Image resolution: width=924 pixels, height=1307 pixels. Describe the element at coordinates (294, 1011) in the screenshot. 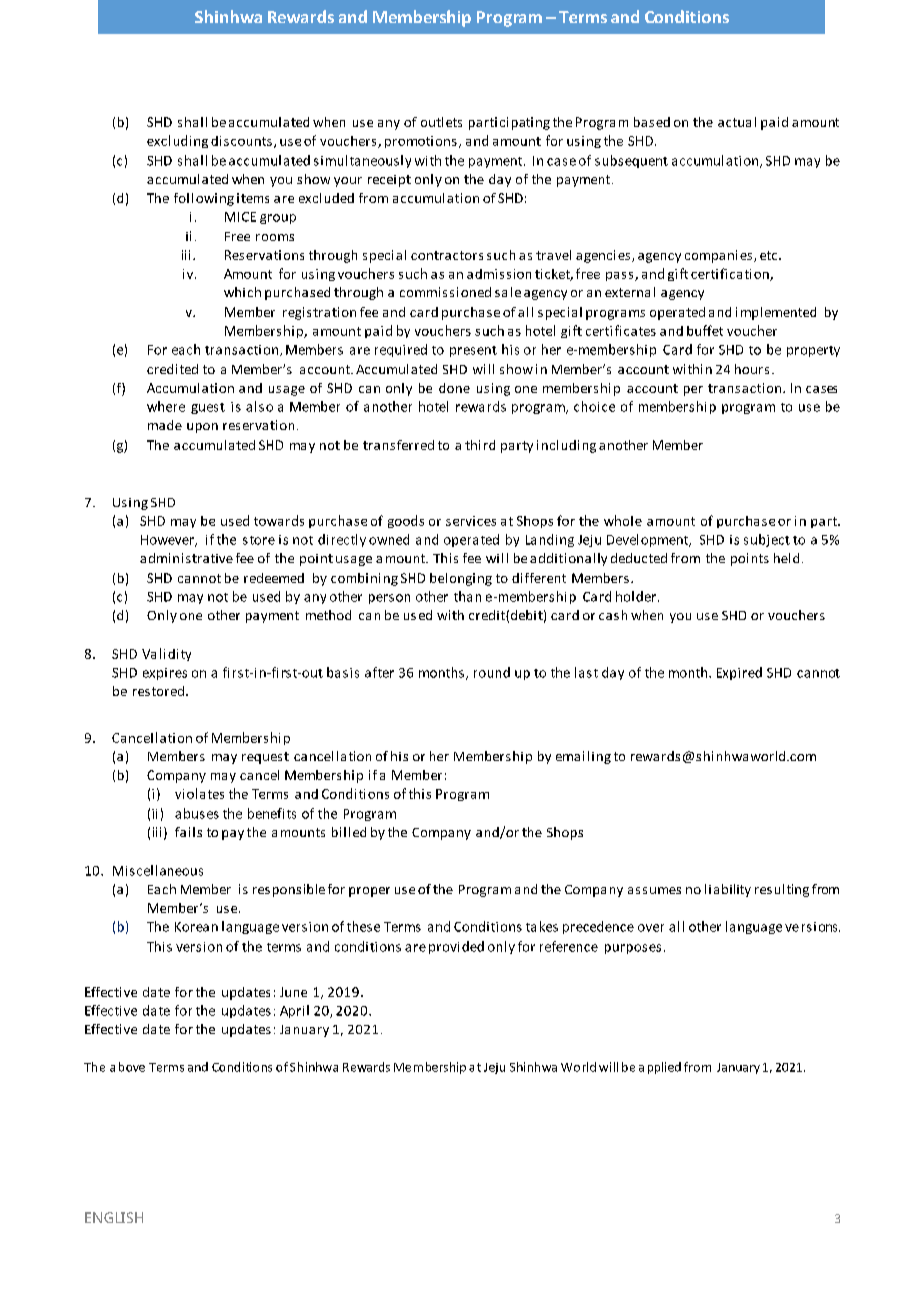

I see `April` at that location.
